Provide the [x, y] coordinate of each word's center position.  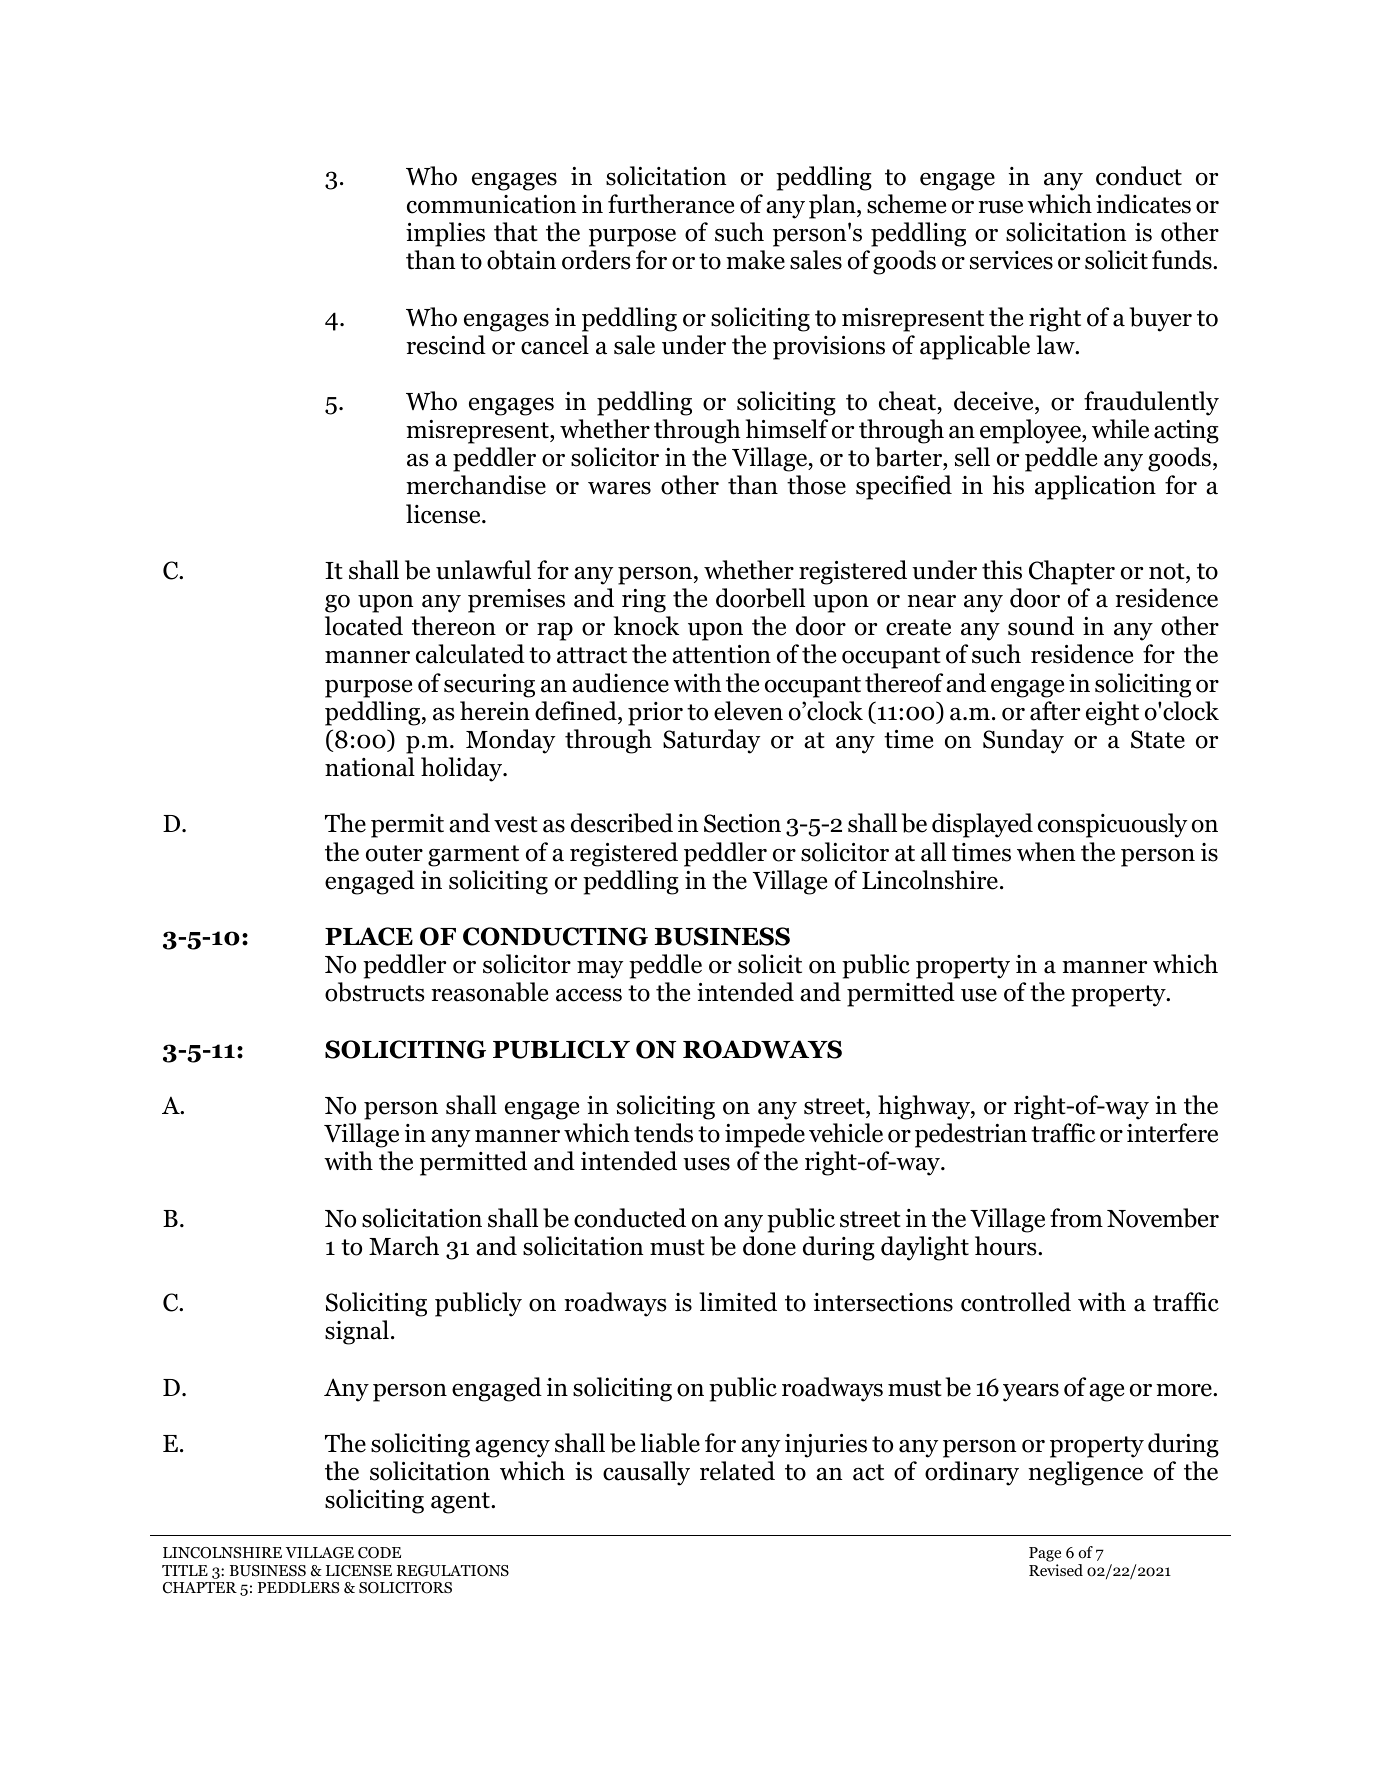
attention [721, 654]
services [1011, 260]
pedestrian [971, 1135]
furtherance [671, 204]
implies [445, 234]
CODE [379, 1553]
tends [663, 1133]
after [1055, 711]
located [364, 626]
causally [646, 1473]
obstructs [375, 992]
